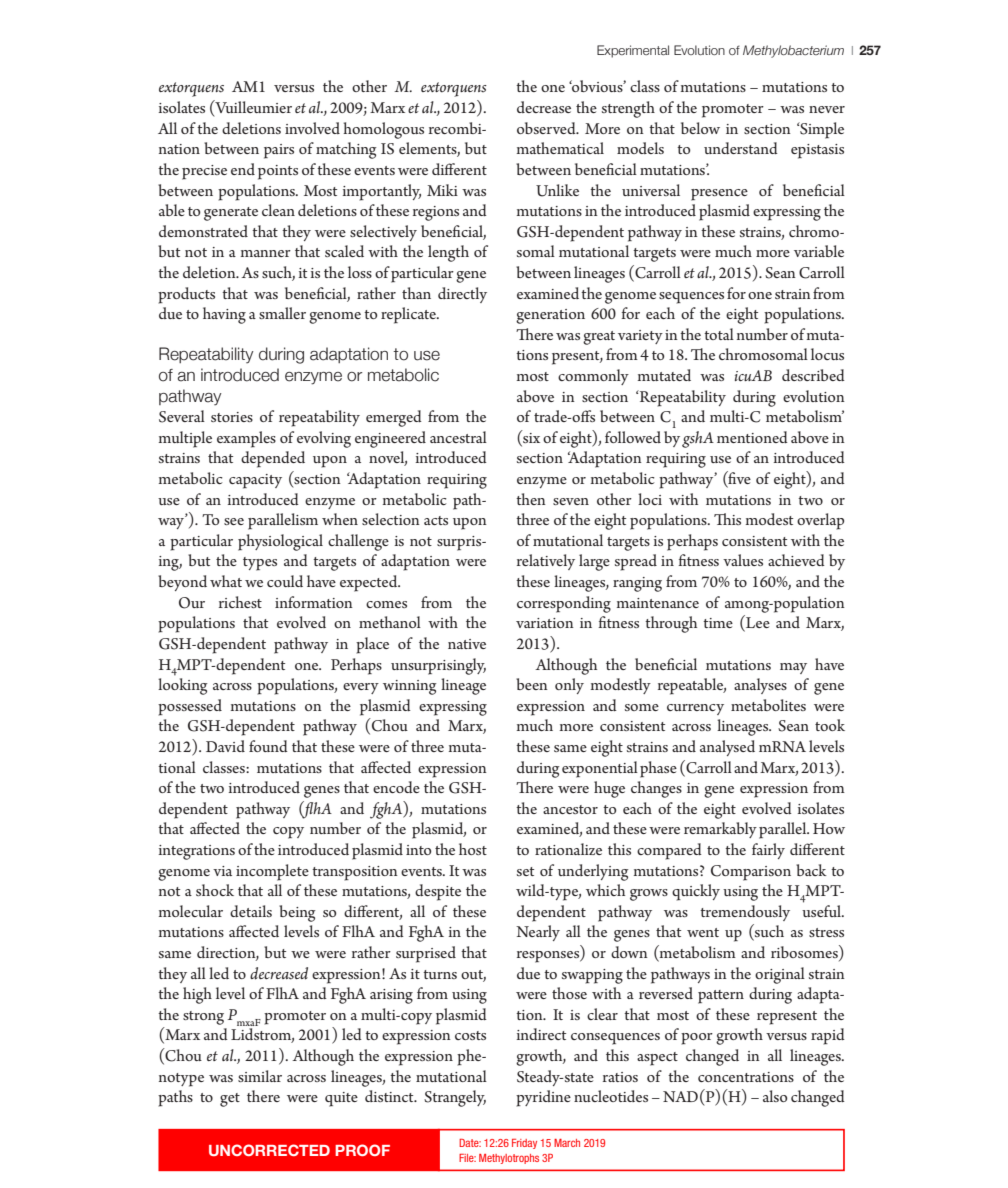  I want to click on corresponding, so click(564, 604).
